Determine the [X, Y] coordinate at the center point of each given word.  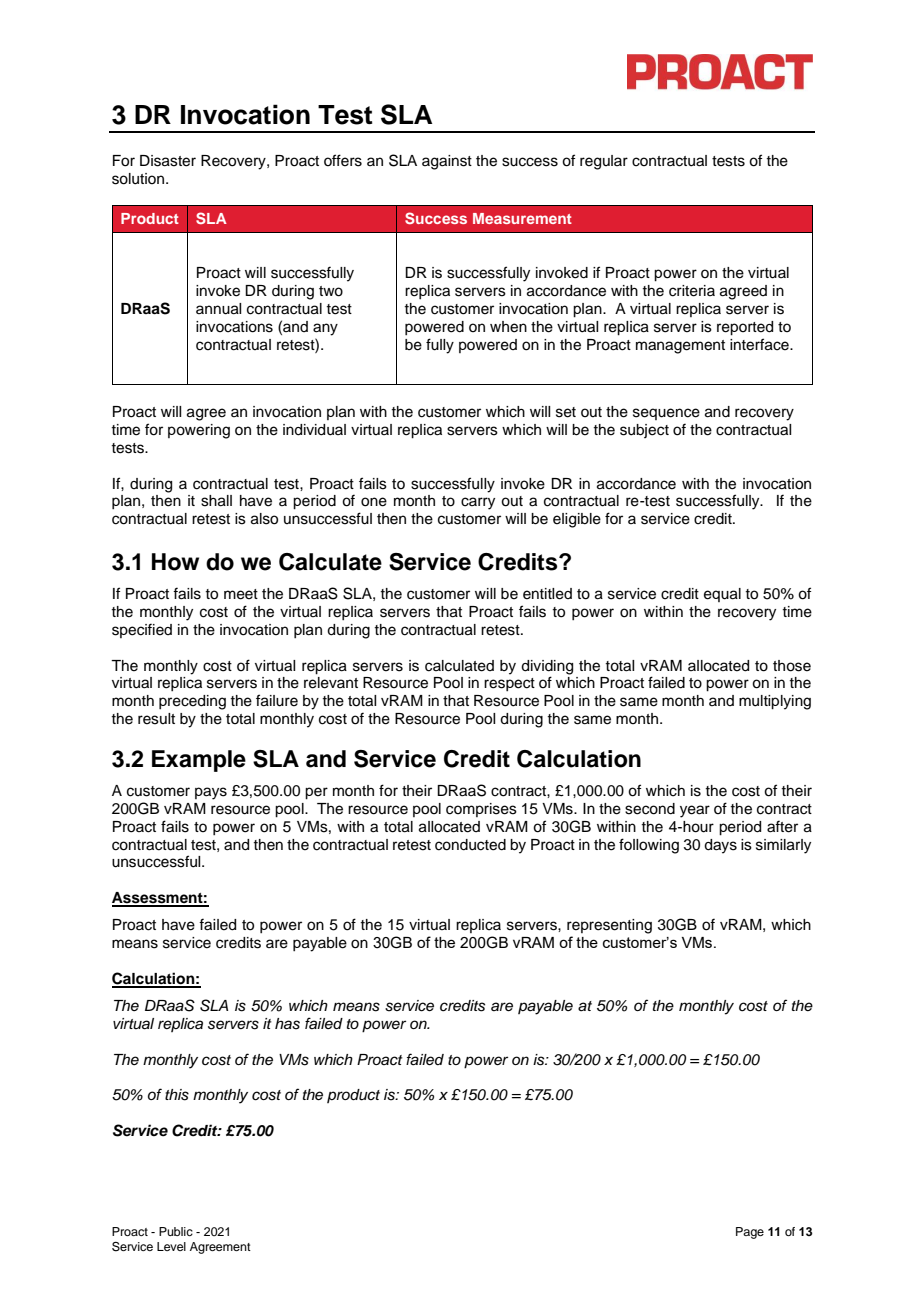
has [287, 1024]
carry [478, 503]
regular [604, 162]
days [720, 846]
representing [609, 926]
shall [216, 501]
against [447, 162]
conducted [470, 845]
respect [509, 684]
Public [176, 1231]
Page [750, 1233]
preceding [192, 702]
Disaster [168, 161]
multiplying [775, 702]
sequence [666, 414]
